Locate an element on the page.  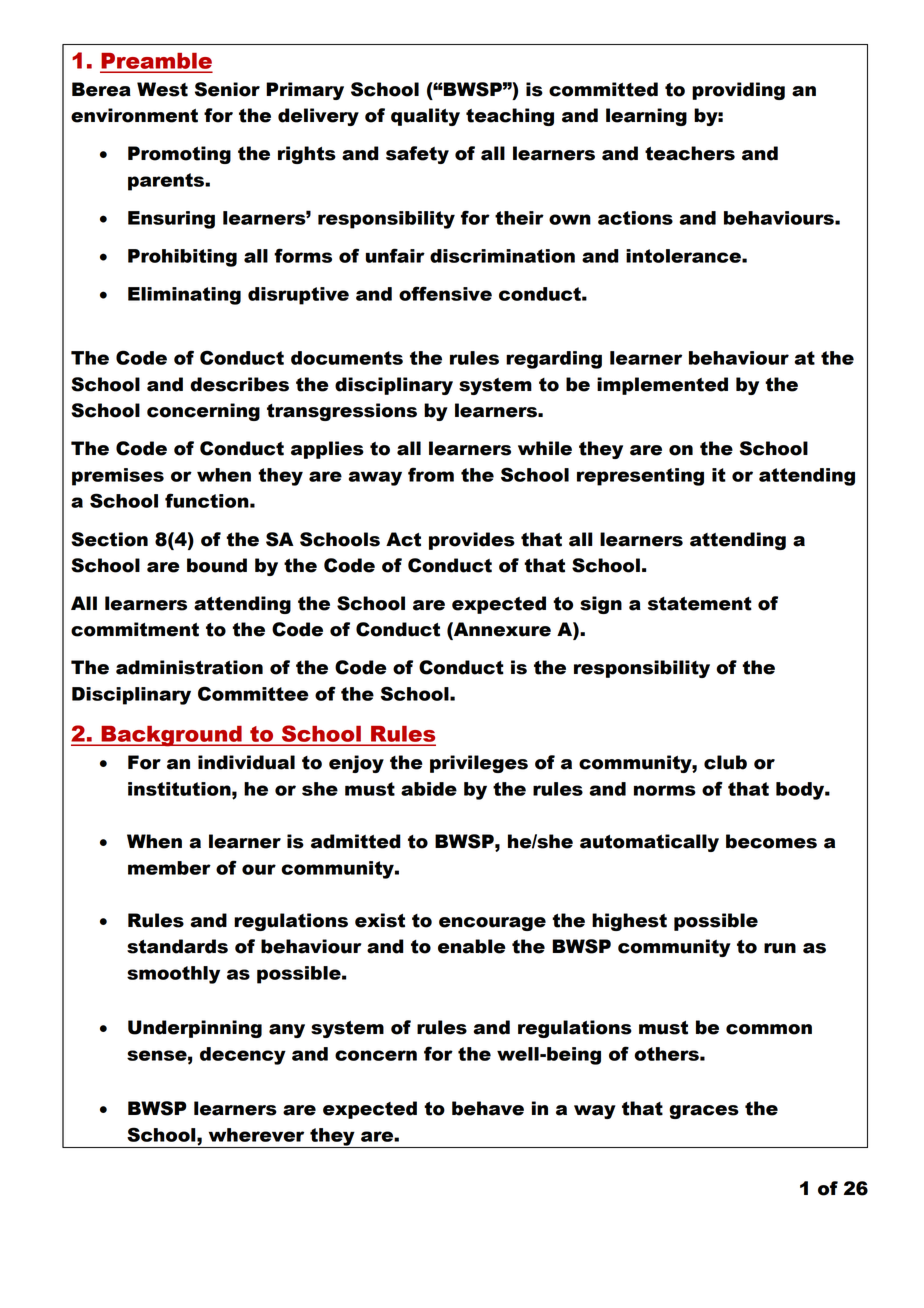
implemented is located at coordinates (662, 386).
